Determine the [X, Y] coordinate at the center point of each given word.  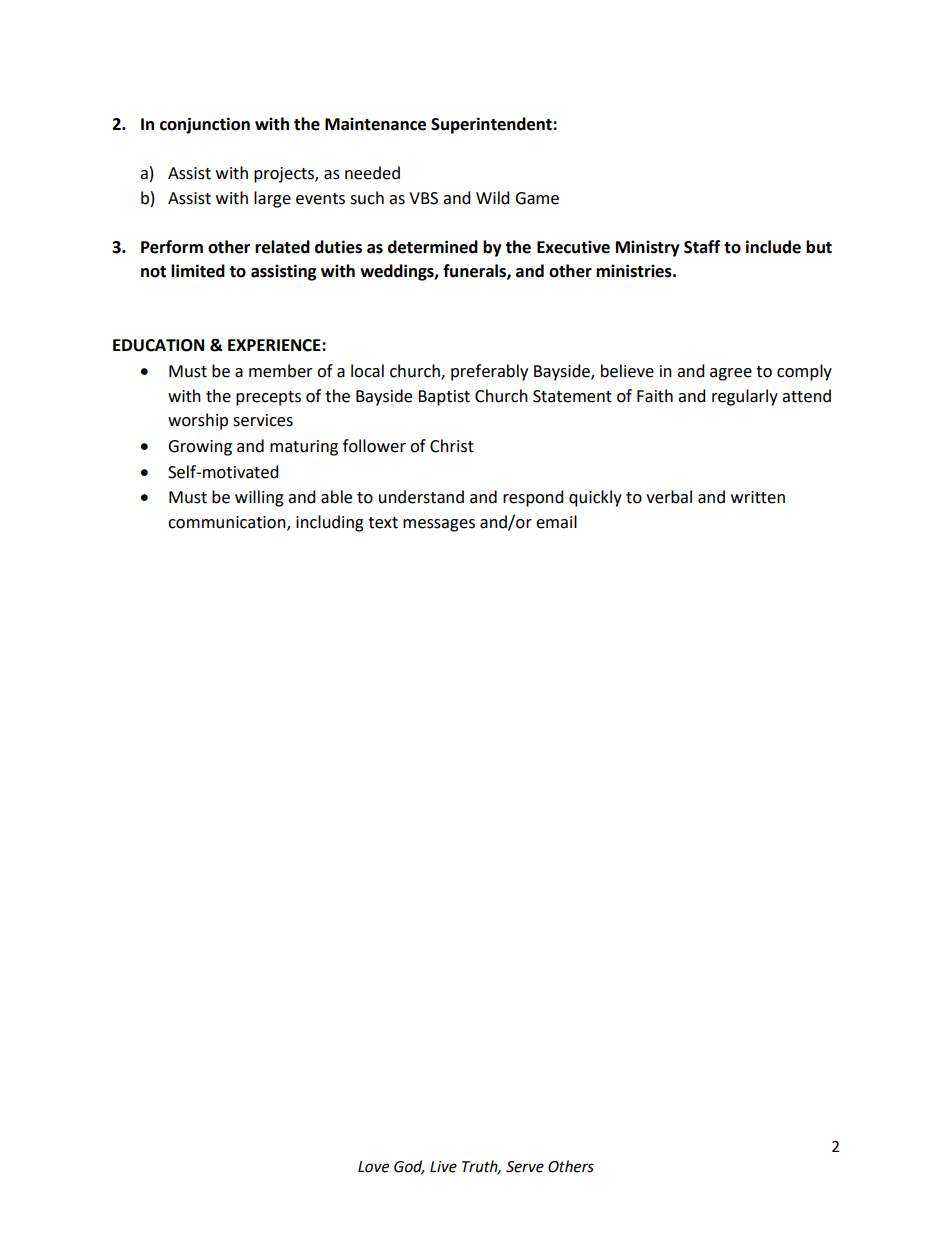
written [758, 497]
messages [439, 525]
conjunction [205, 125]
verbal [669, 497]
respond [533, 498]
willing [259, 498]
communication [228, 523]
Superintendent [492, 125]
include [773, 247]
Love [373, 1167]
